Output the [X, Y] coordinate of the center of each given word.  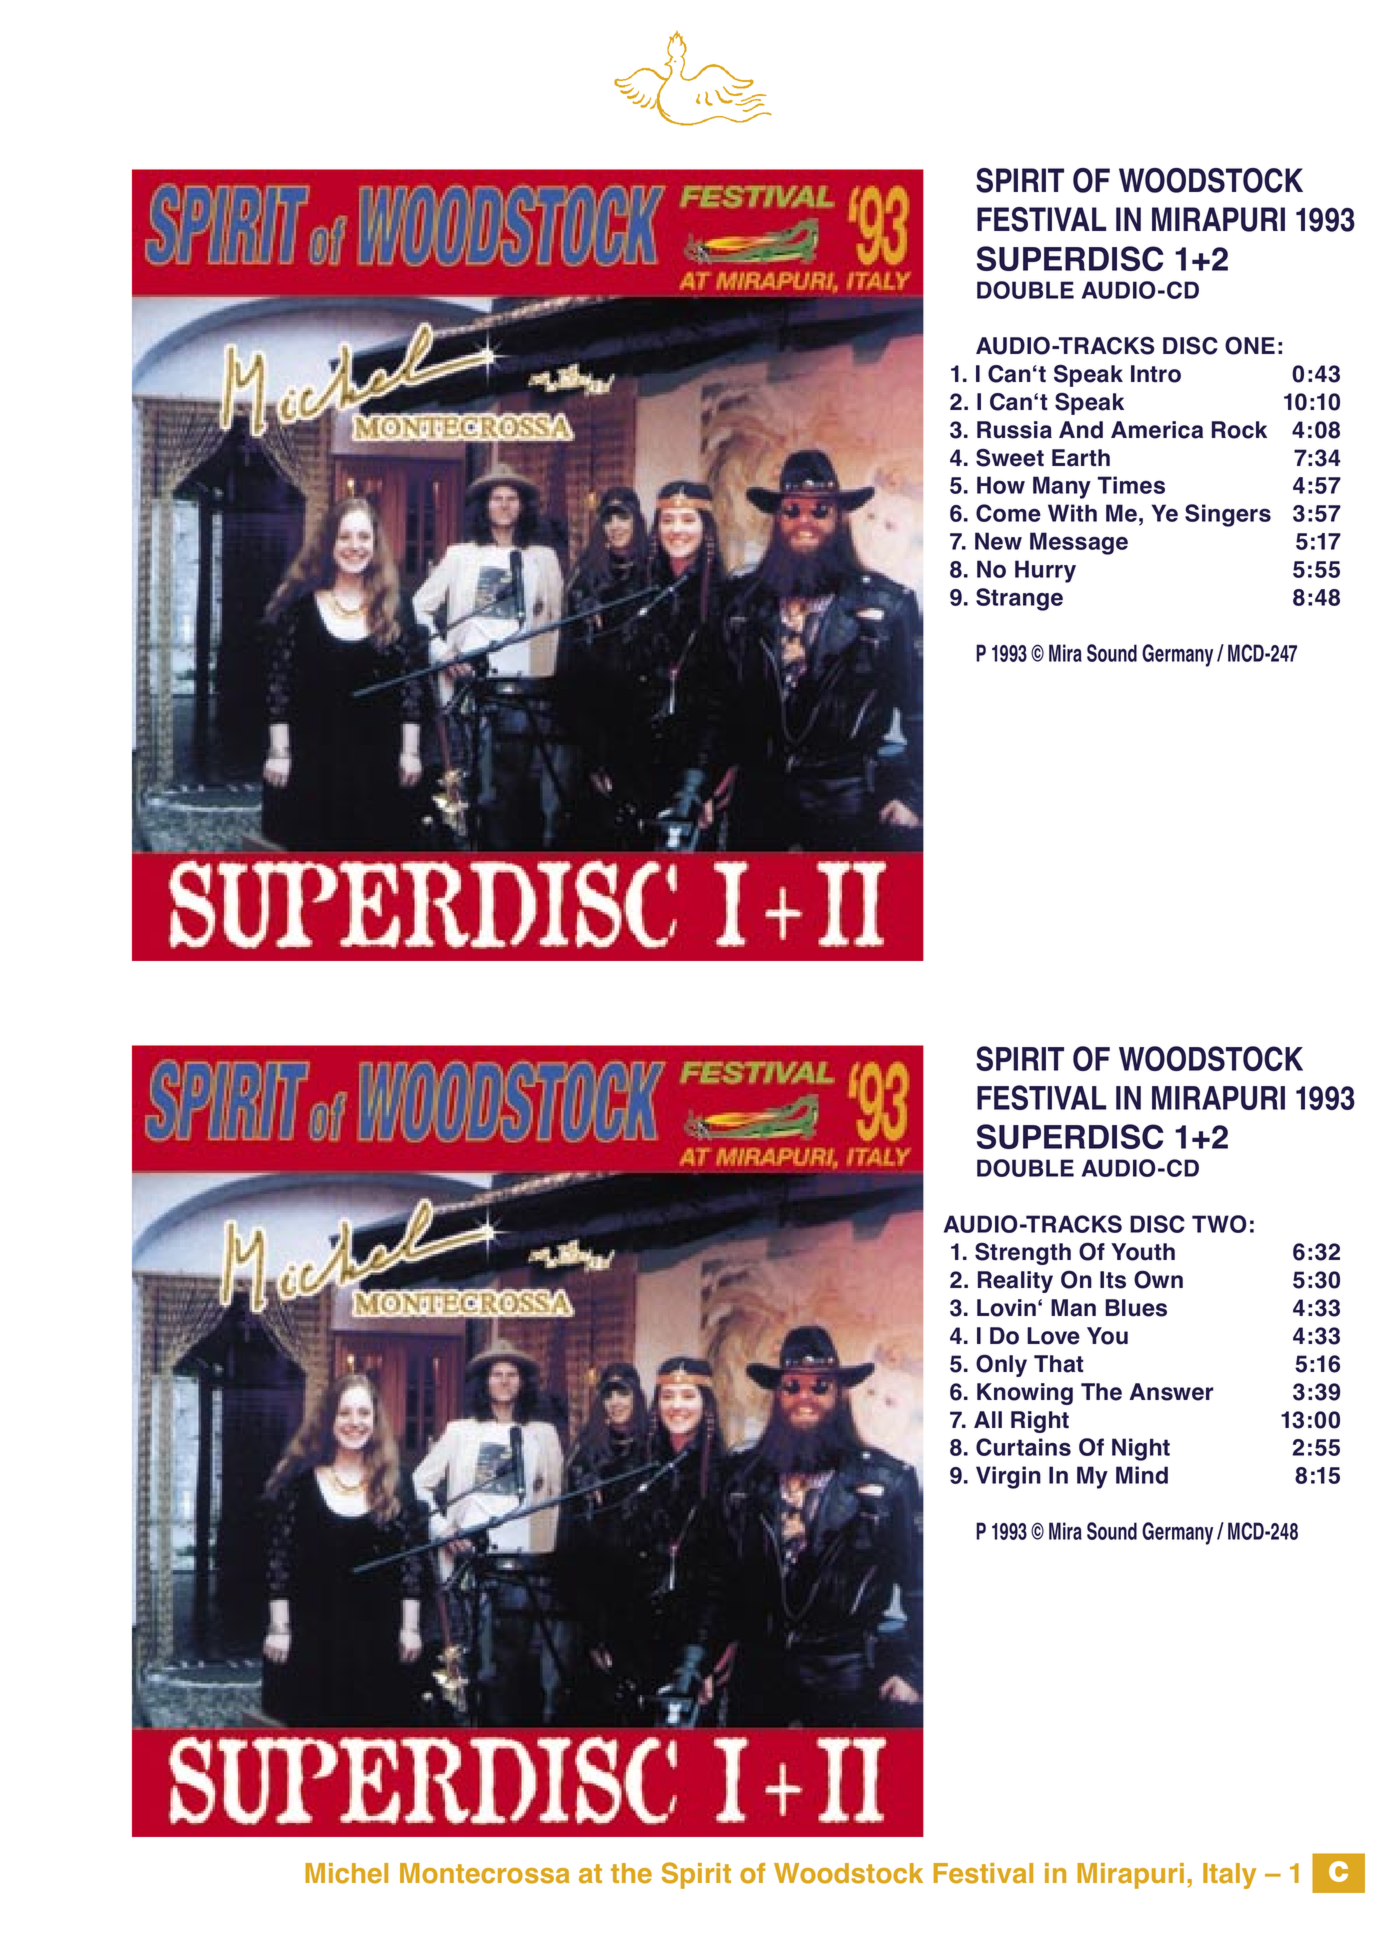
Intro [1156, 374]
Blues [1136, 1308]
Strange [1019, 599]
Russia [1014, 430]
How [1001, 485]
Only [1001, 1365]
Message [1079, 543]
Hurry [1045, 571]
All [988, 1419]
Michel [346, 1873]
